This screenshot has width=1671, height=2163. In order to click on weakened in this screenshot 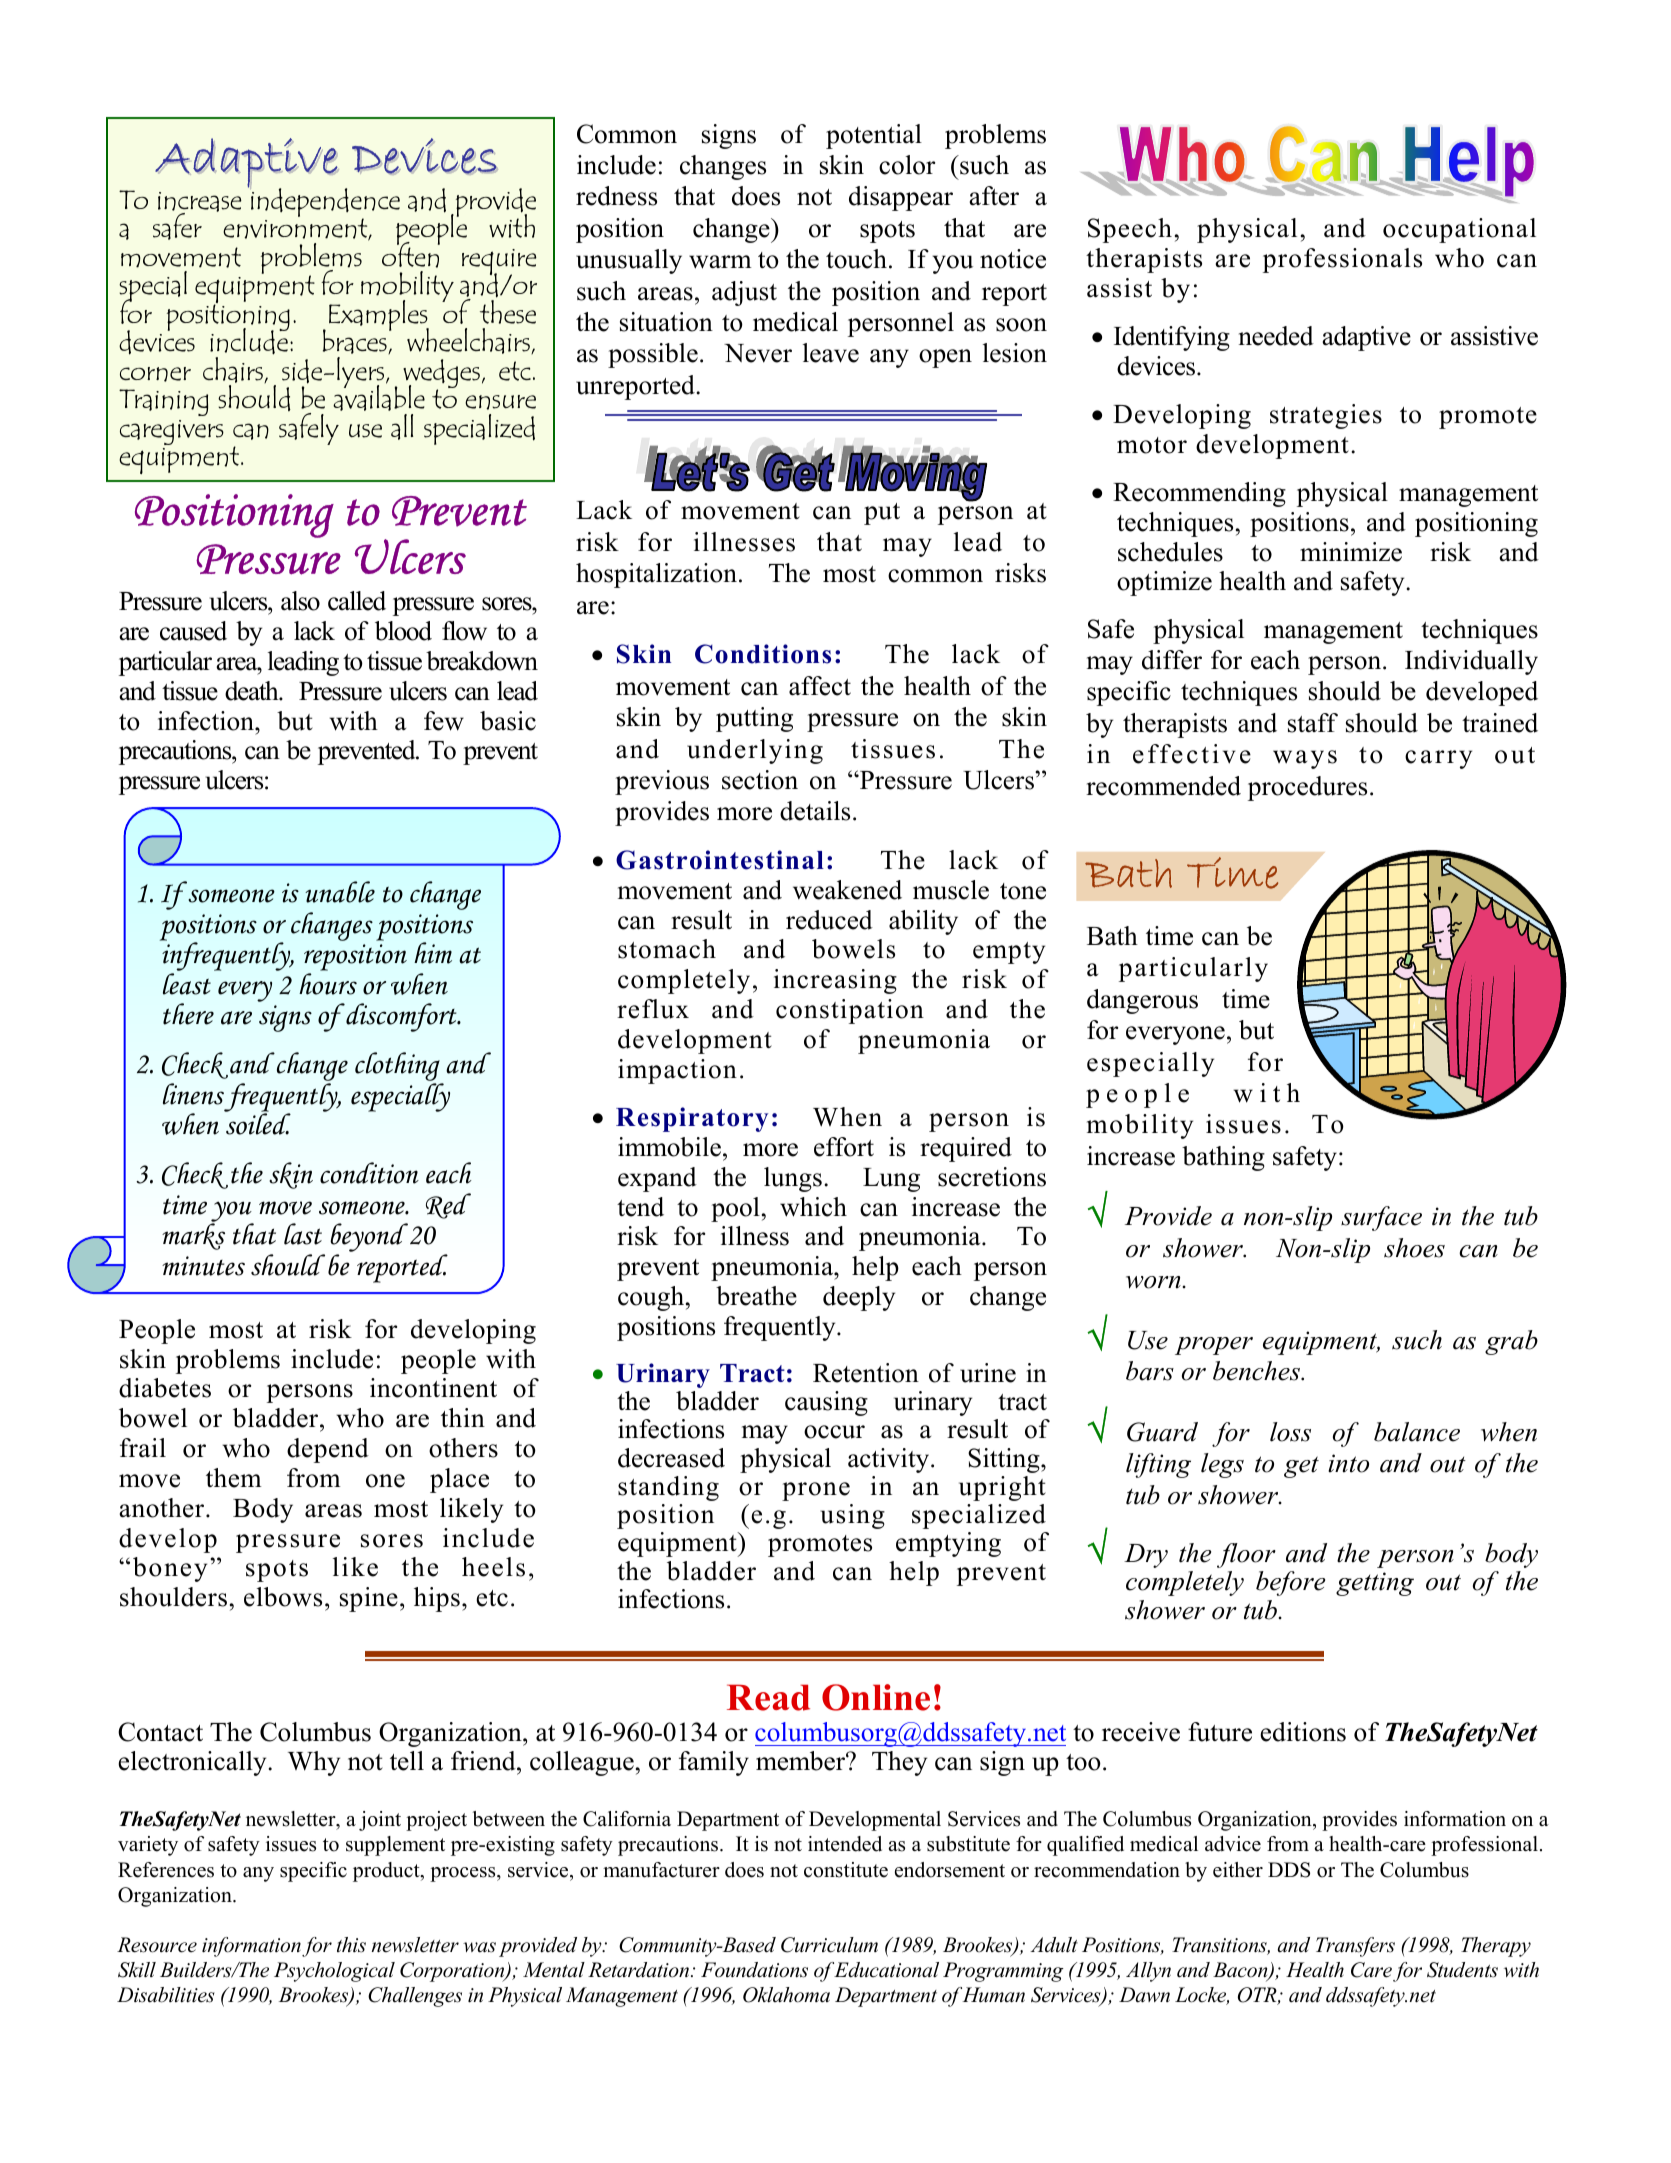, I will do `click(847, 890)`.
